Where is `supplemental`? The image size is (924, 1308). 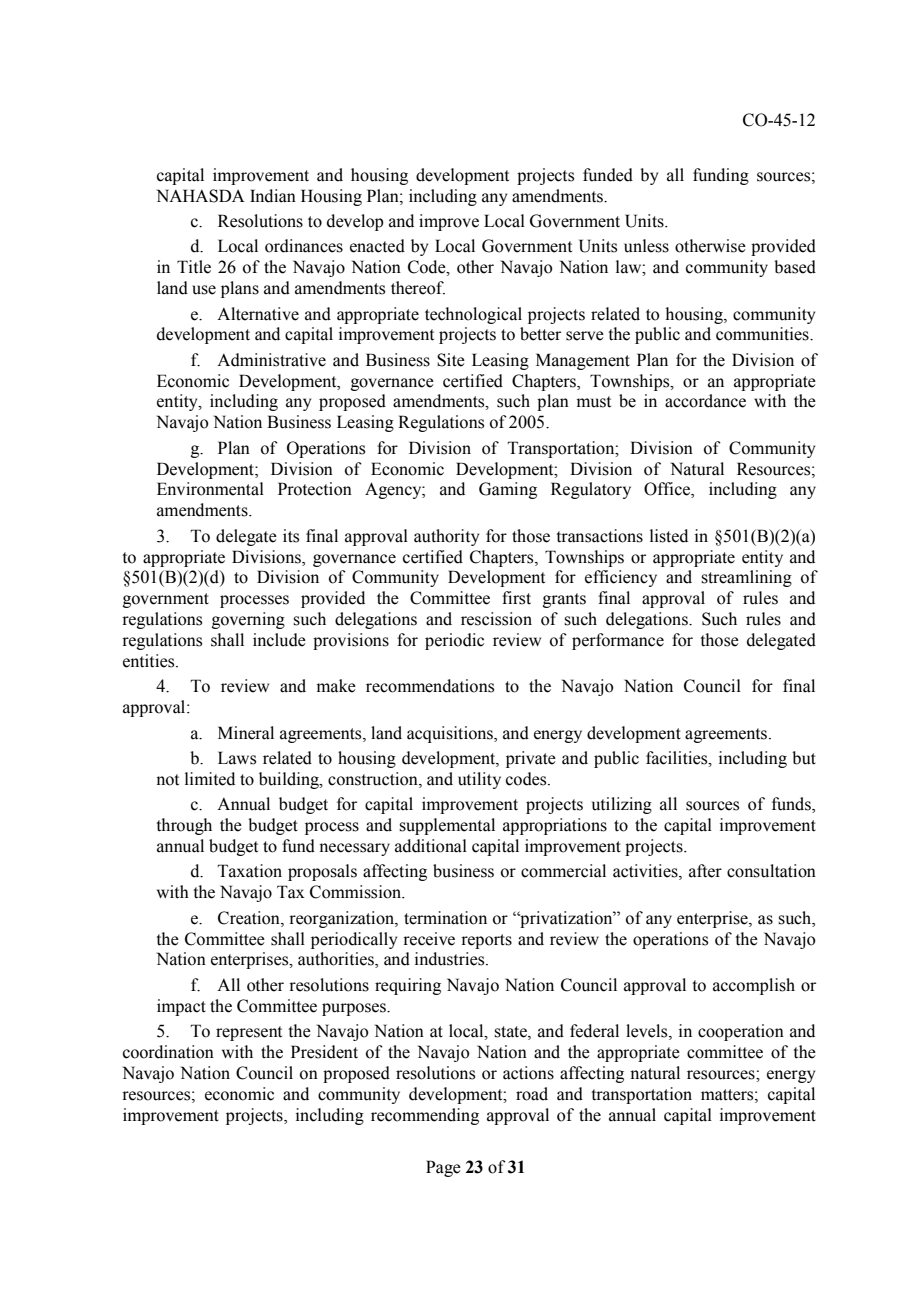
supplemental is located at coordinates (447, 826).
